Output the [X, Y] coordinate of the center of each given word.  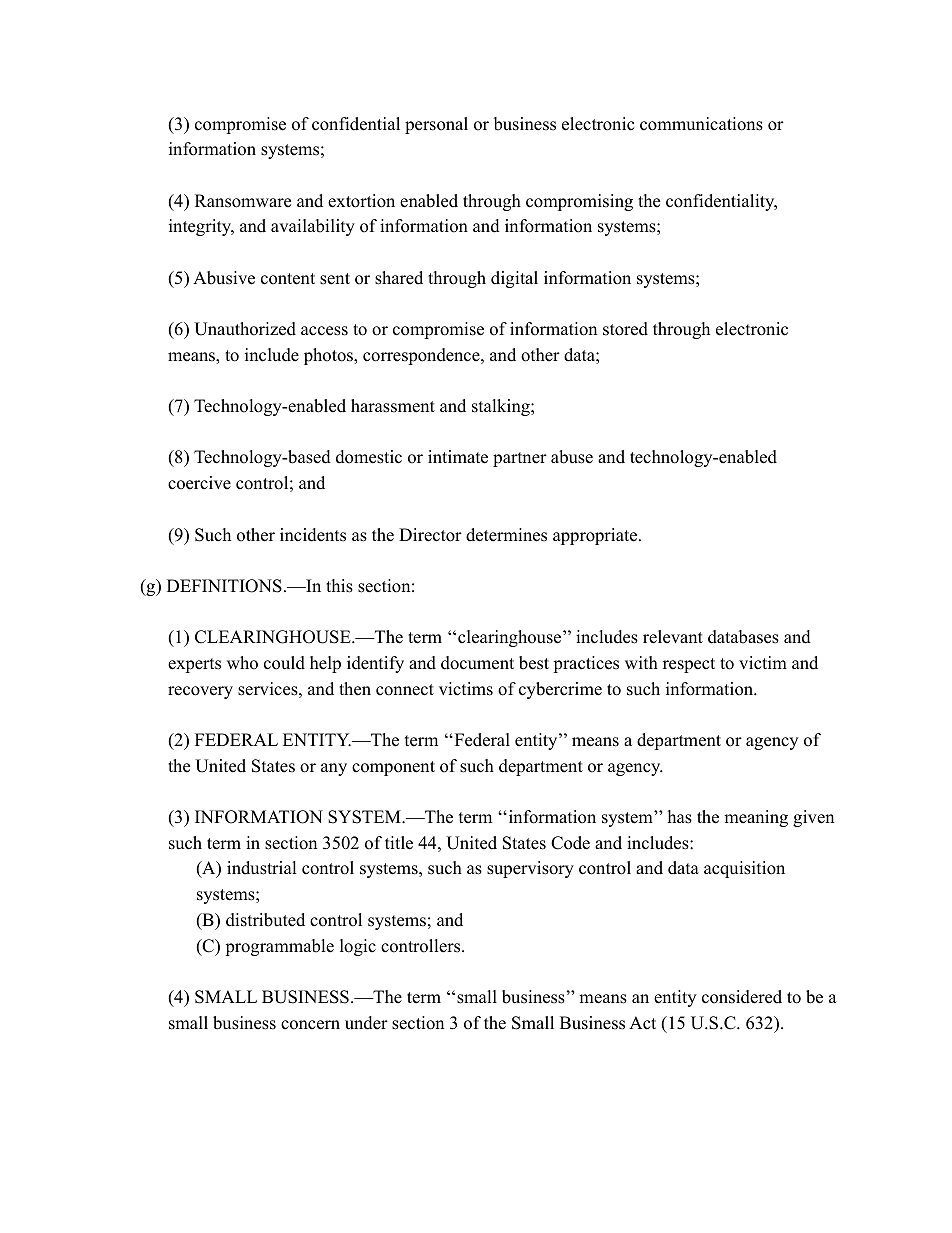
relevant [673, 637]
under [366, 1023]
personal [436, 125]
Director [430, 535]
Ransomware [243, 201]
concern [310, 1025]
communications [701, 124]
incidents [313, 535]
